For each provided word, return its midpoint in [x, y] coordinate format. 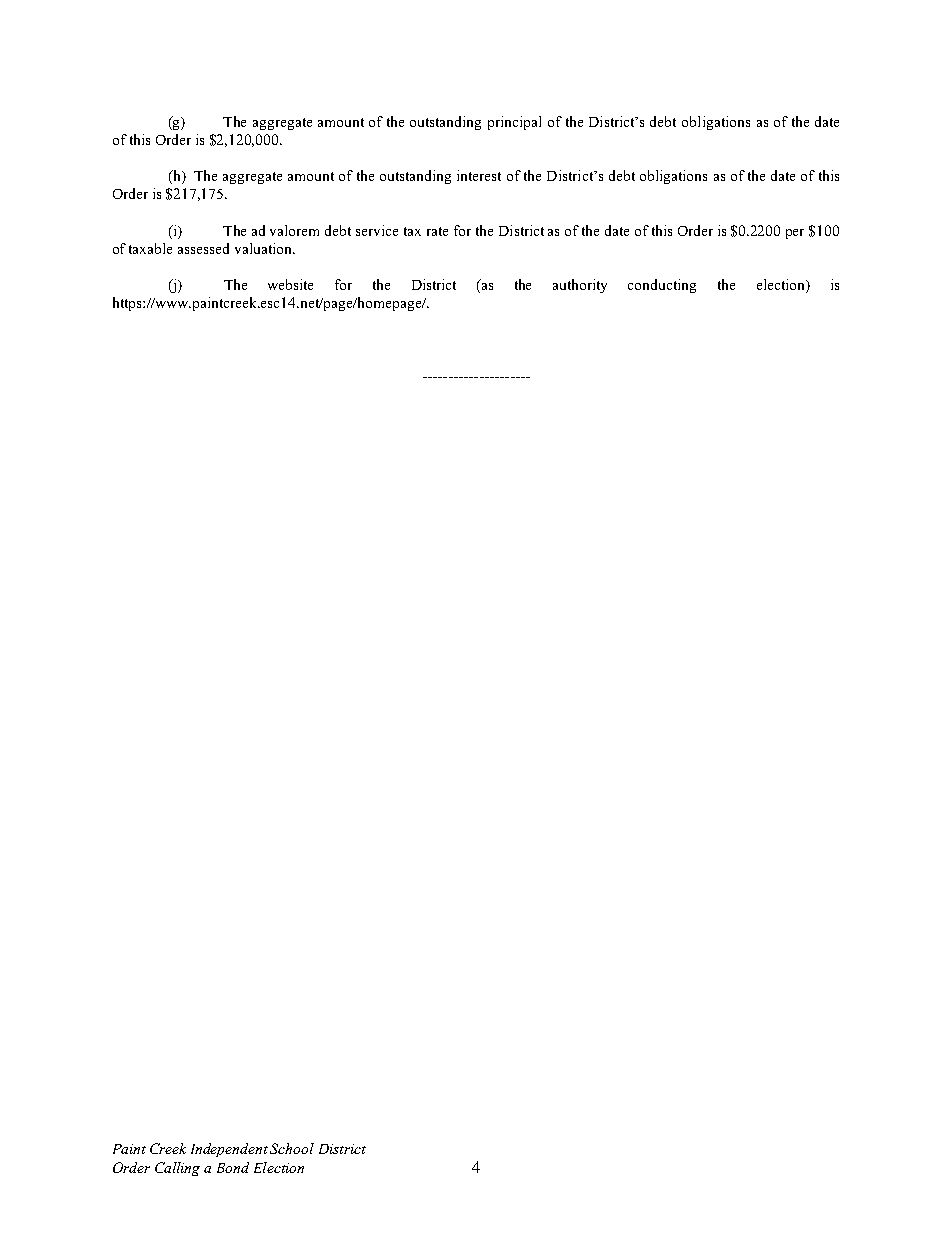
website [290, 284]
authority [580, 286]
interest [479, 175]
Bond [233, 1167]
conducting [662, 286]
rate [437, 231]
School [292, 1148]
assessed [203, 248]
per [795, 234]
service [377, 230]
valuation [265, 248]
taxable [150, 248]
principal [514, 123]
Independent [229, 1150]
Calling [177, 1169]
